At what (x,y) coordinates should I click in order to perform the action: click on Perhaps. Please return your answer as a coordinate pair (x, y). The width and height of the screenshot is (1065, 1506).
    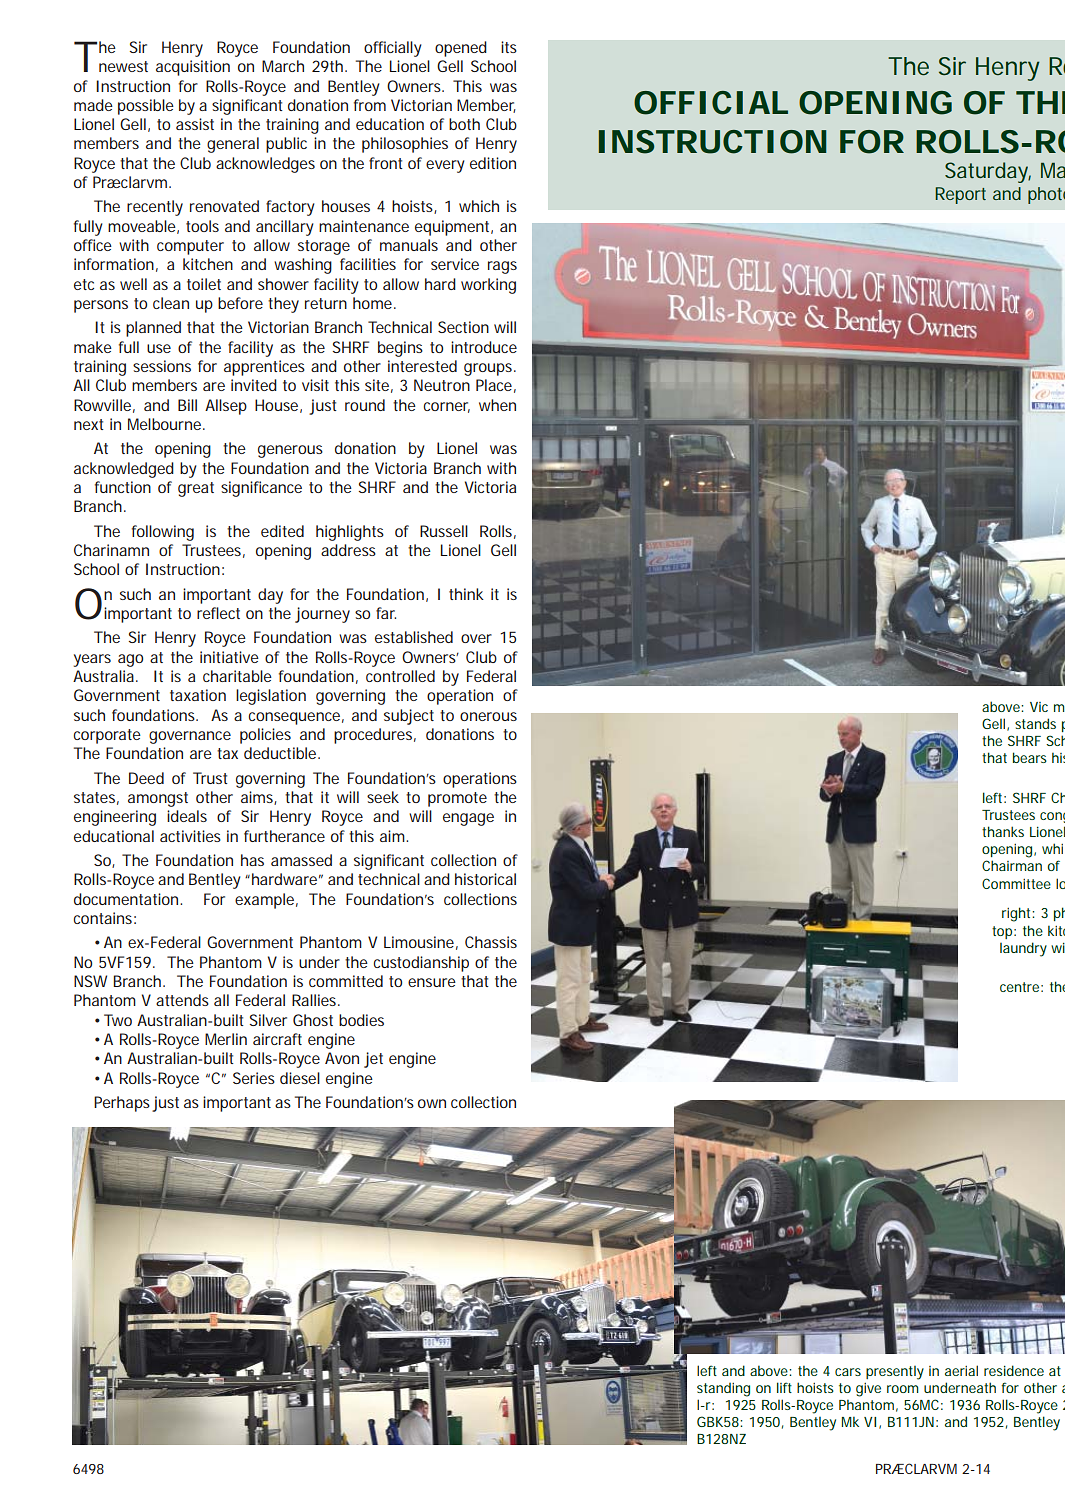
    Looking at the image, I should click on (122, 1104).
